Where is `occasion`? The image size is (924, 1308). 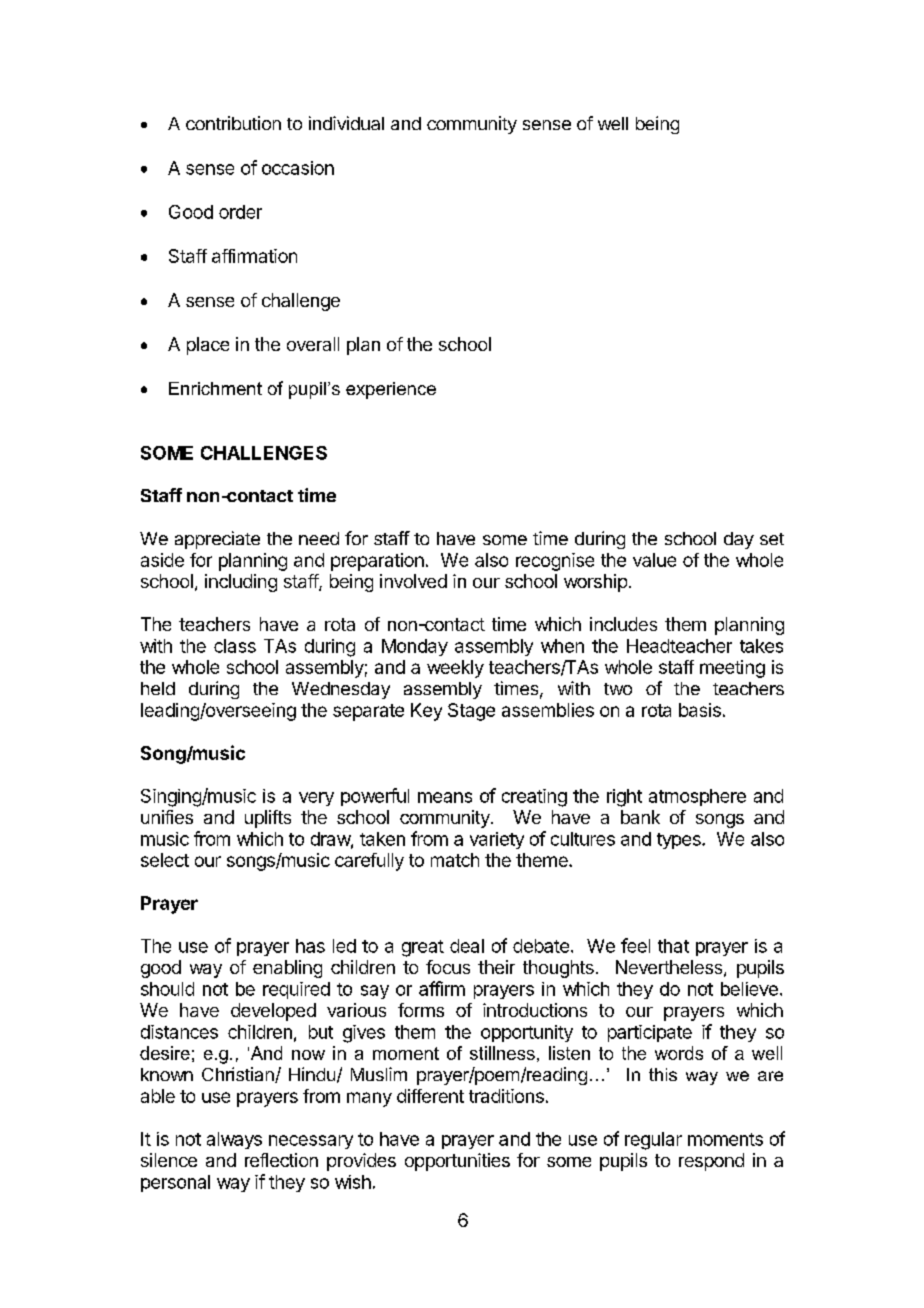
occasion is located at coordinates (298, 168).
